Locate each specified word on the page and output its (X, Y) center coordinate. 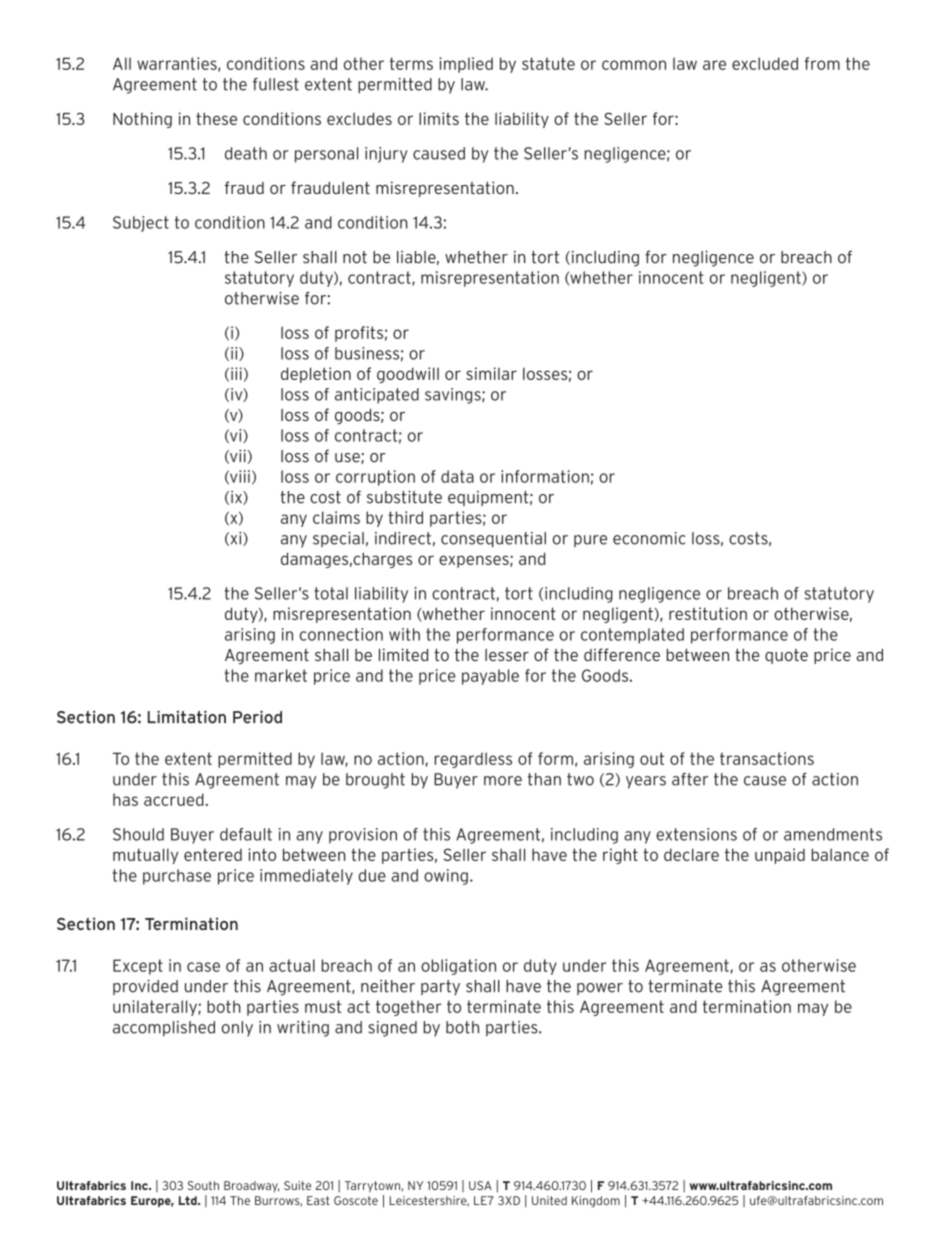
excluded (765, 63)
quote (786, 656)
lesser (507, 655)
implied (466, 65)
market (281, 675)
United (549, 1200)
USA (480, 1185)
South (203, 1185)
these (216, 118)
